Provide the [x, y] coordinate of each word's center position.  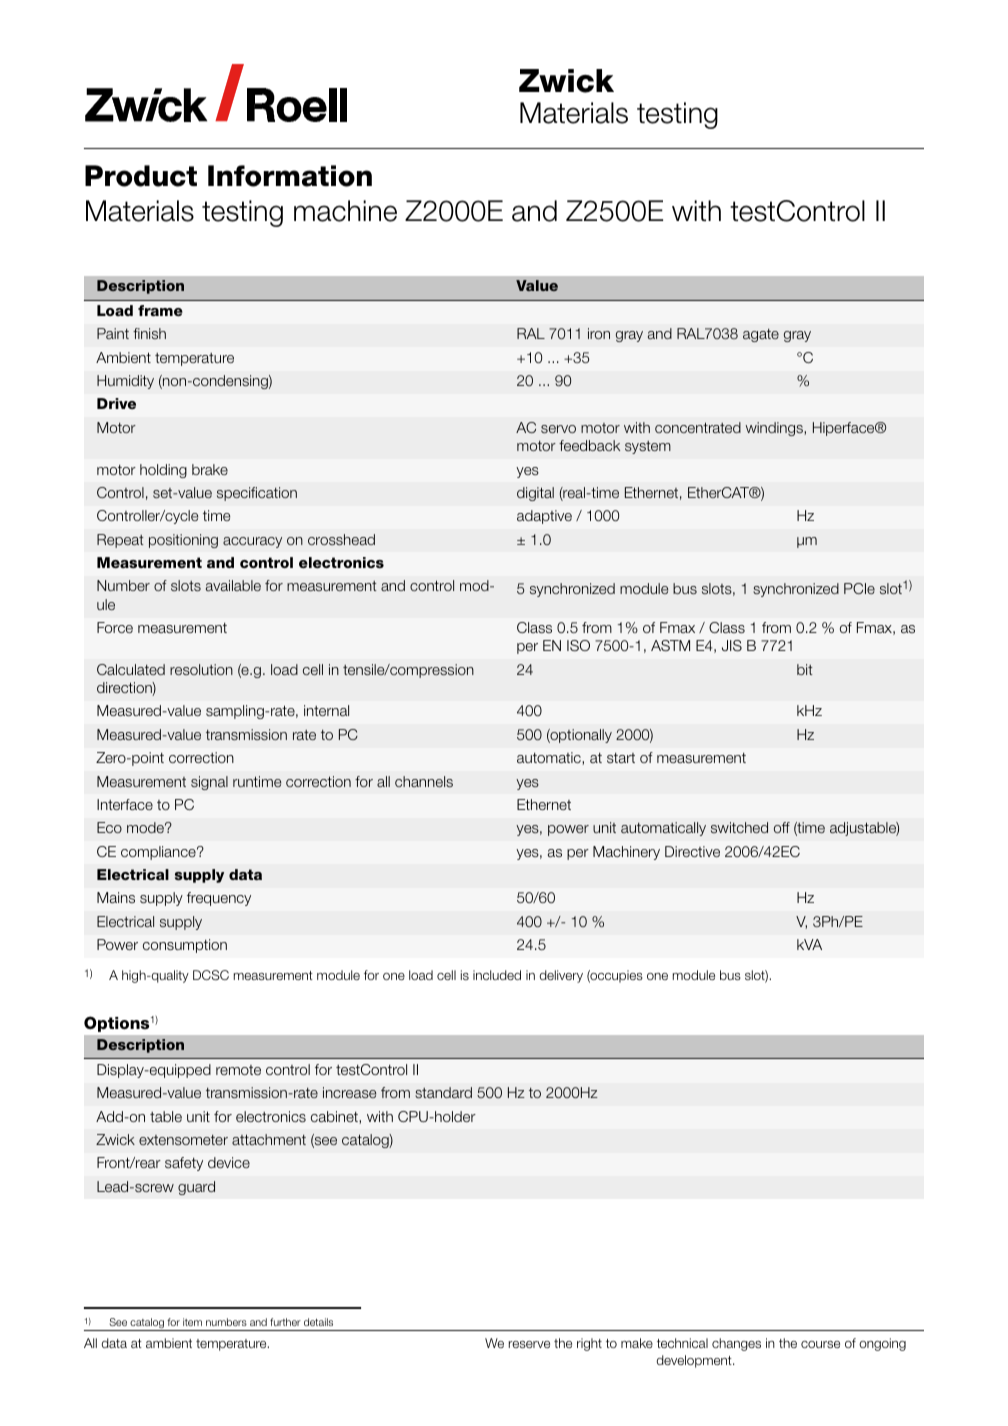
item [192, 1322]
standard [443, 1092]
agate [761, 335]
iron [599, 333]
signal [209, 783]
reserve [529, 1344]
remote [238, 1070]
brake [210, 469]
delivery [561, 976]
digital [535, 494]
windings [775, 429]
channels [424, 781]
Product [141, 176]
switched [739, 827]
